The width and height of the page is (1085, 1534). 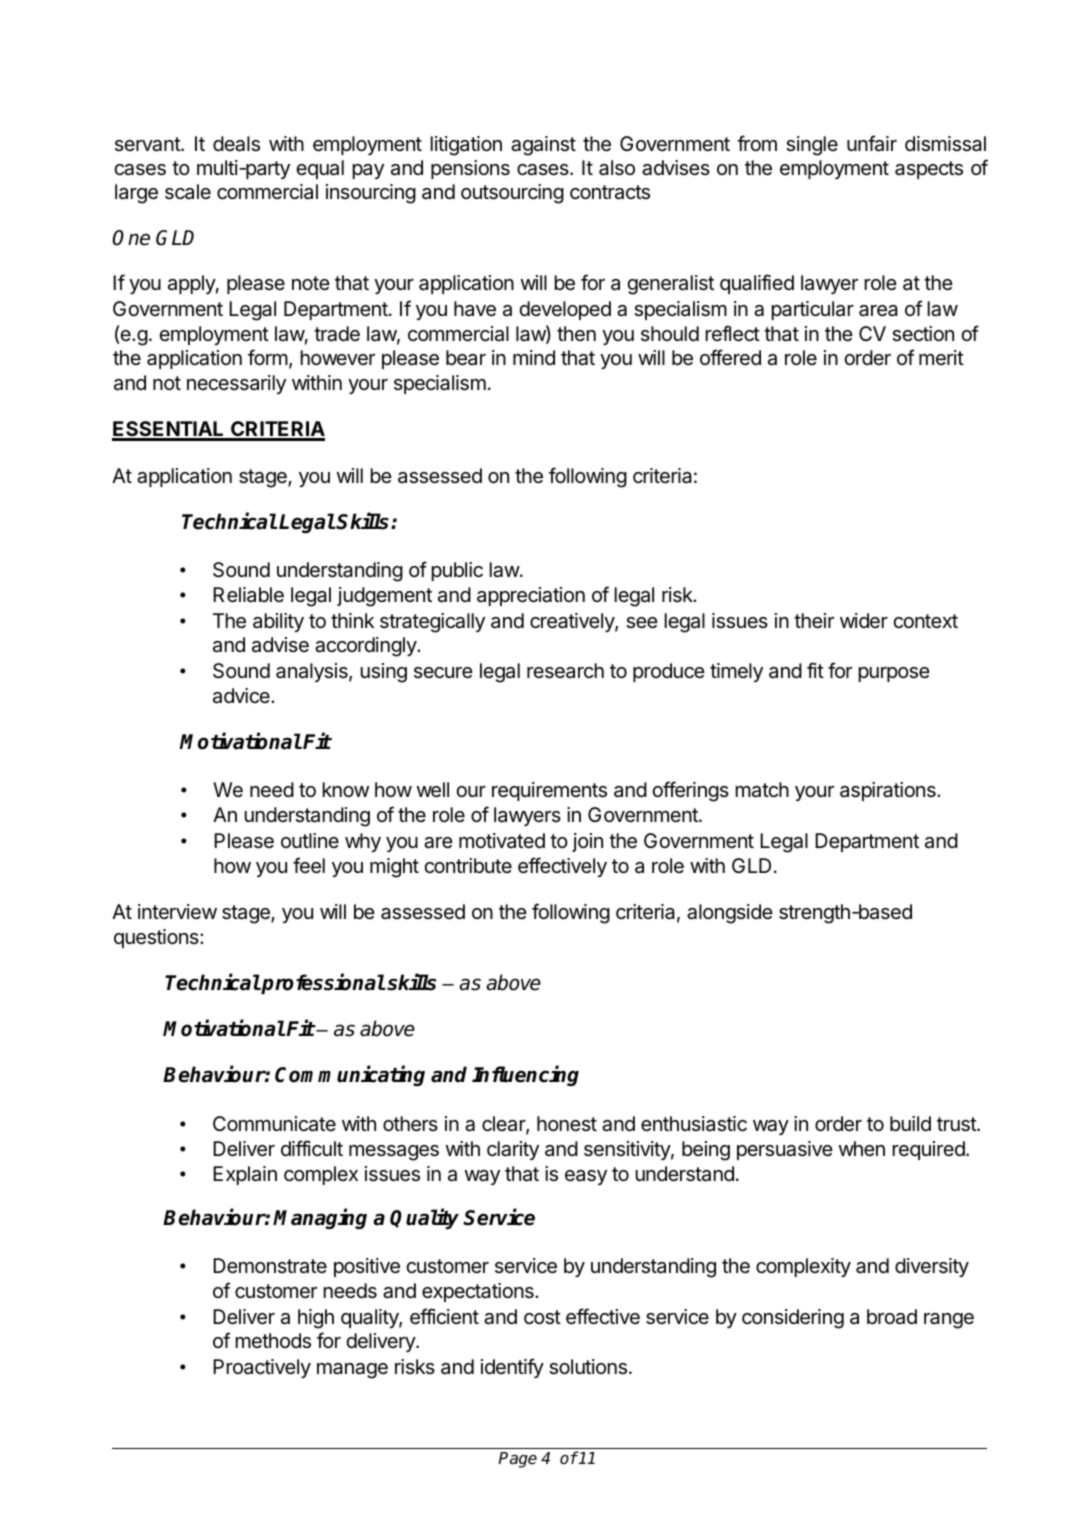 What do you see at coordinates (236, 144) in the page?
I see `deals` at bounding box center [236, 144].
